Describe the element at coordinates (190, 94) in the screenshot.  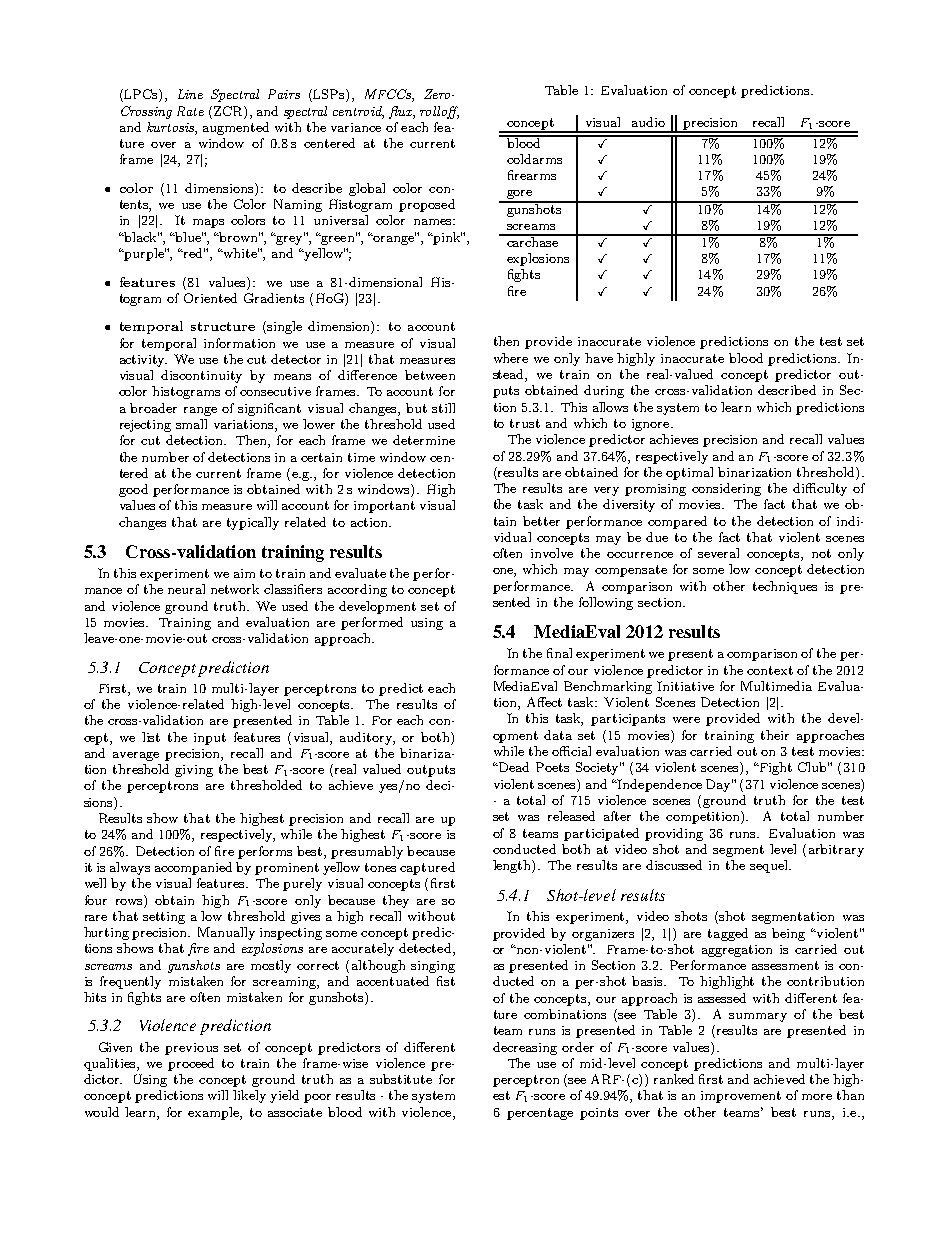
I see `Line` at that location.
